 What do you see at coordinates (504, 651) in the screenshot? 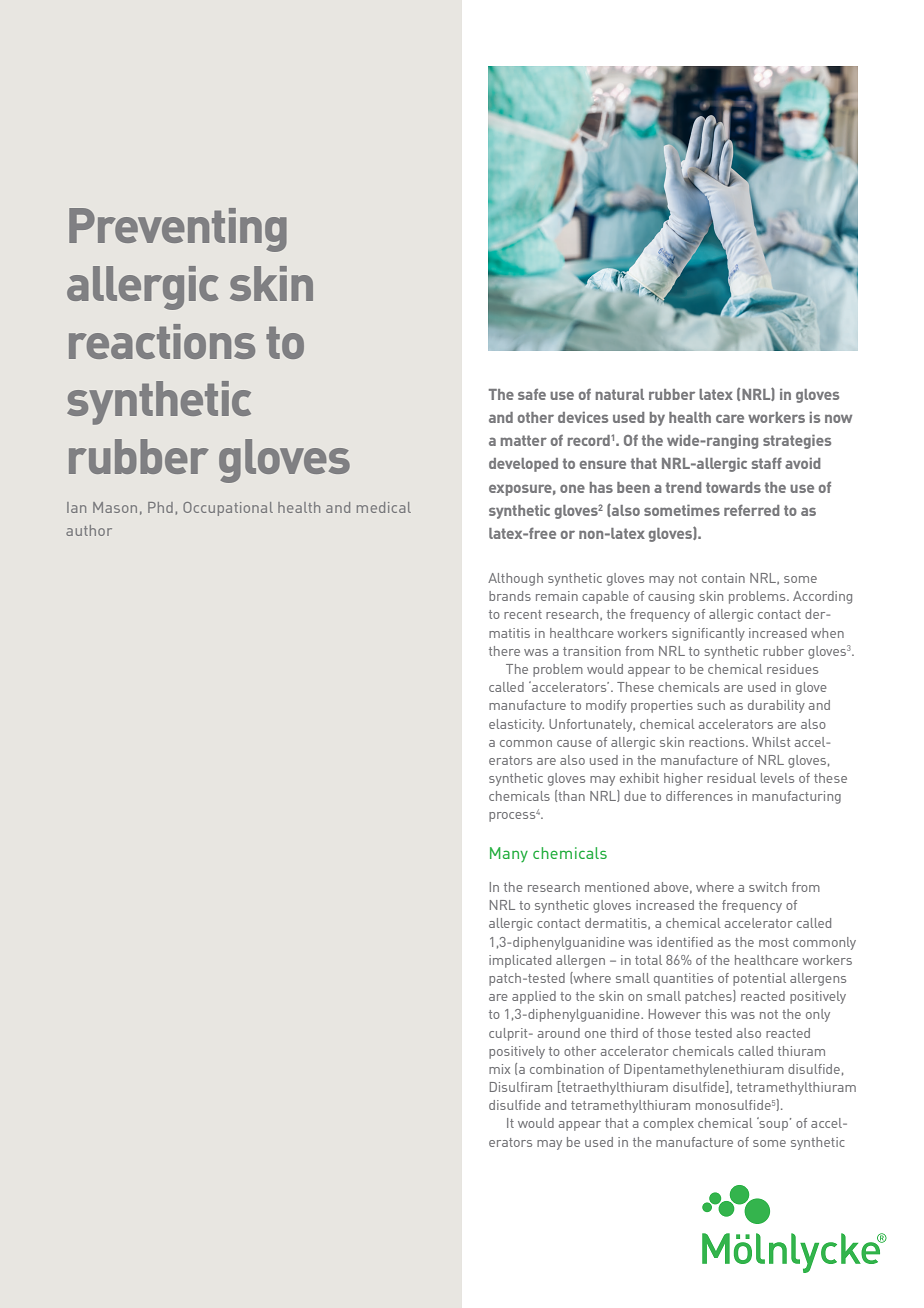
I see `there` at bounding box center [504, 651].
